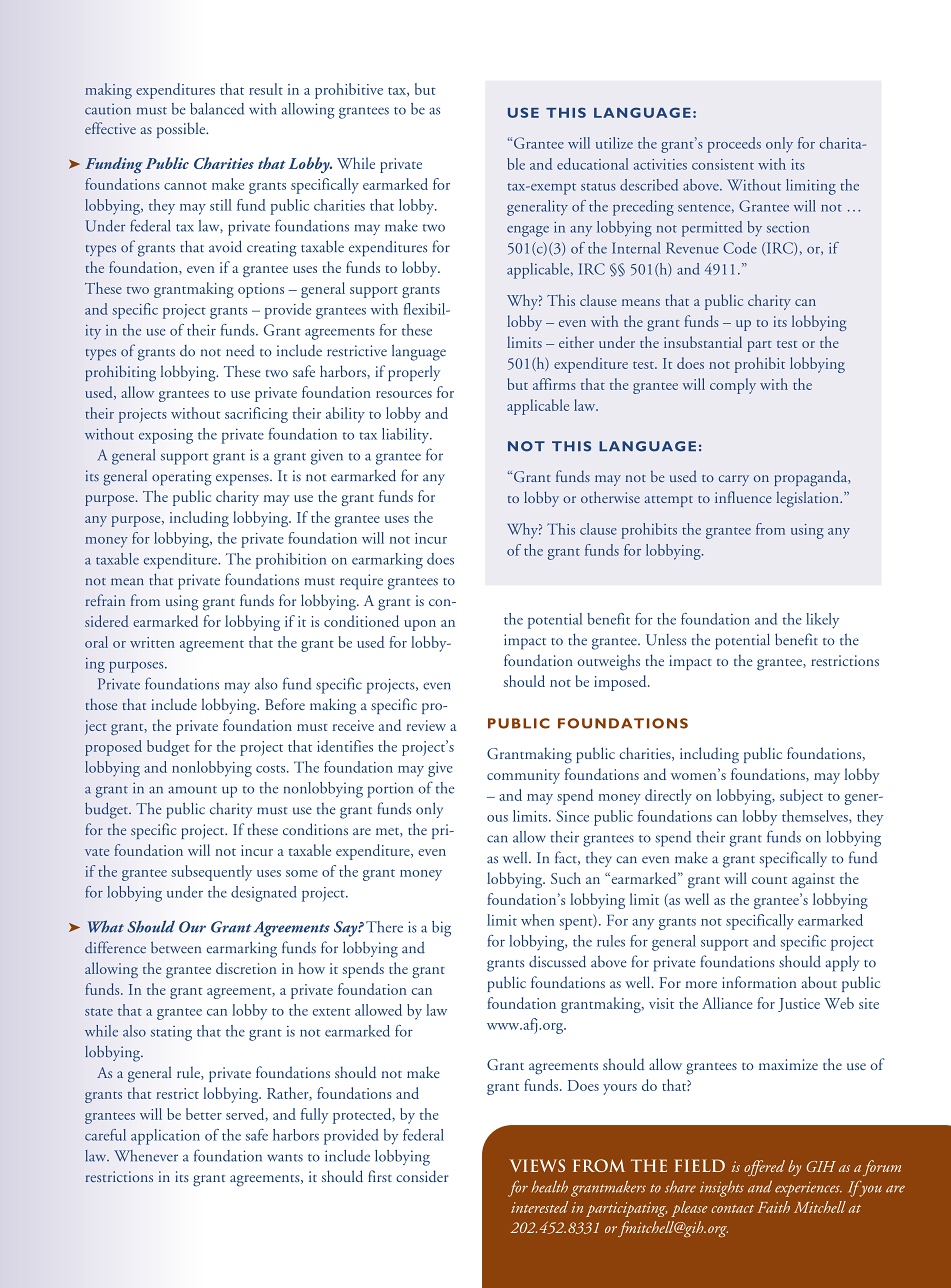  Describe the element at coordinates (165, 1137) in the image. I see `application` at that location.
